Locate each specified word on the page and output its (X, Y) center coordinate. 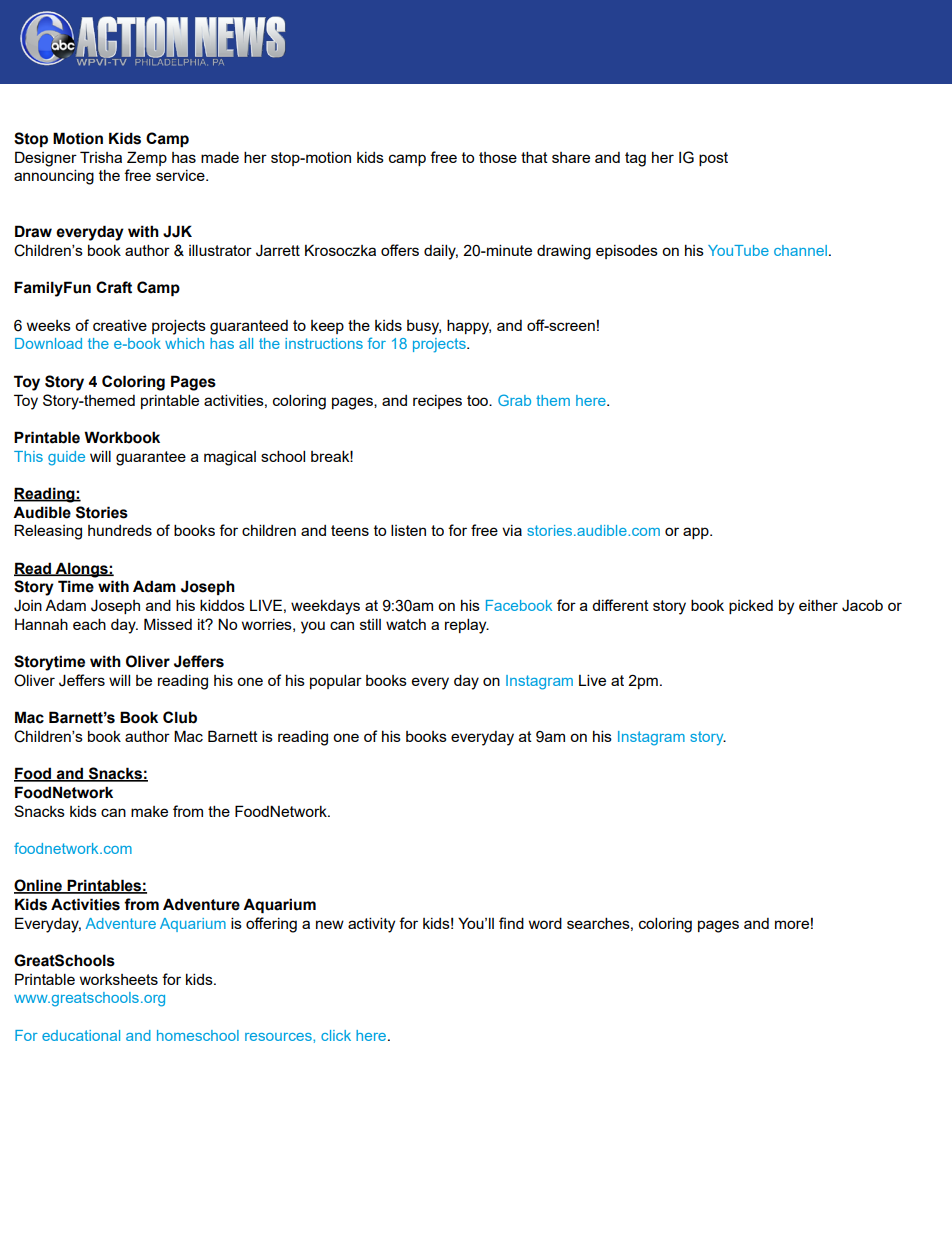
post (713, 159)
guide (66, 458)
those (498, 157)
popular (336, 681)
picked (751, 607)
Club (180, 717)
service (181, 175)
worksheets (119, 979)
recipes (437, 402)
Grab (514, 400)
